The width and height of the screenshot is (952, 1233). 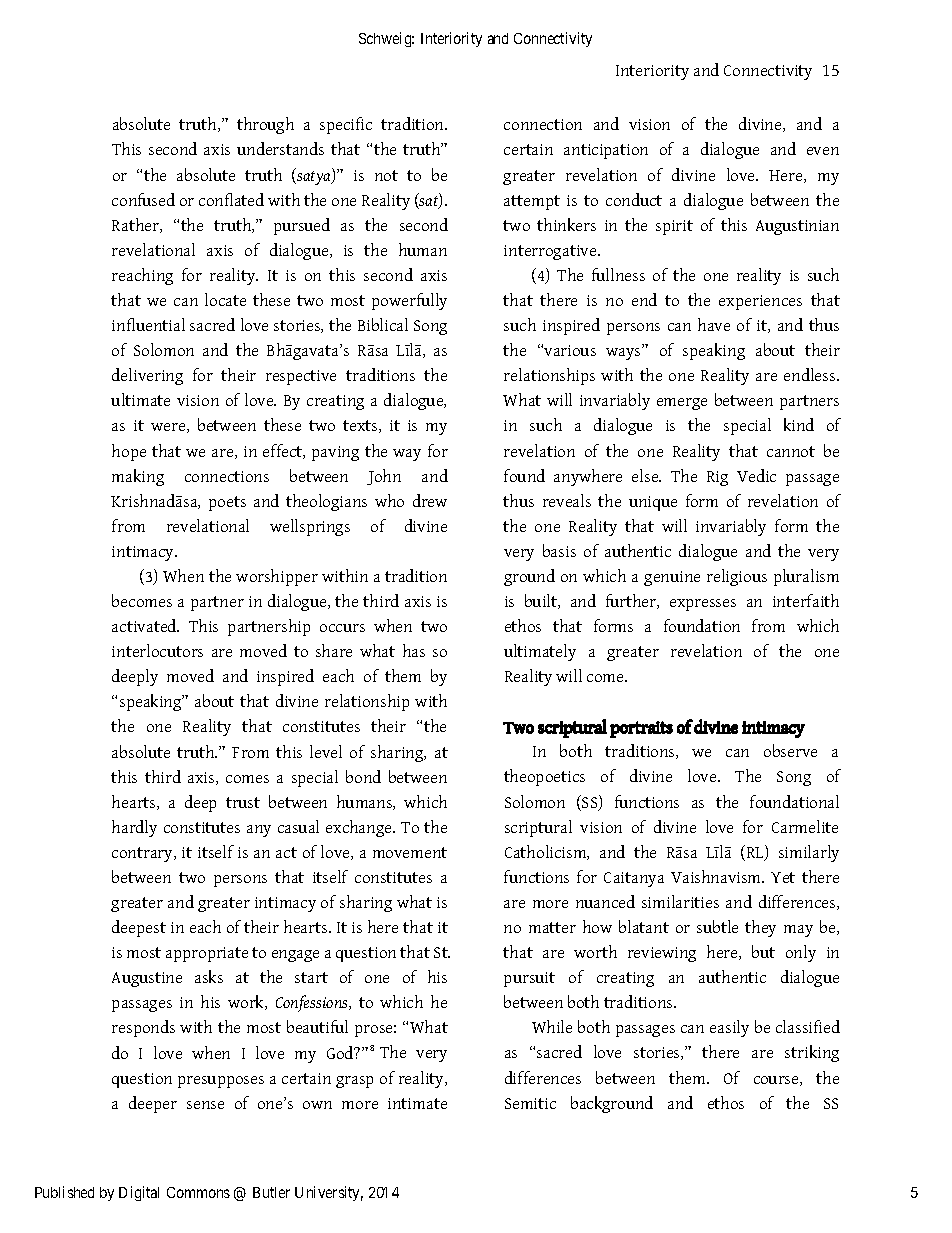 What do you see at coordinates (139, 1193) in the screenshot?
I see `Digital` at bounding box center [139, 1193].
